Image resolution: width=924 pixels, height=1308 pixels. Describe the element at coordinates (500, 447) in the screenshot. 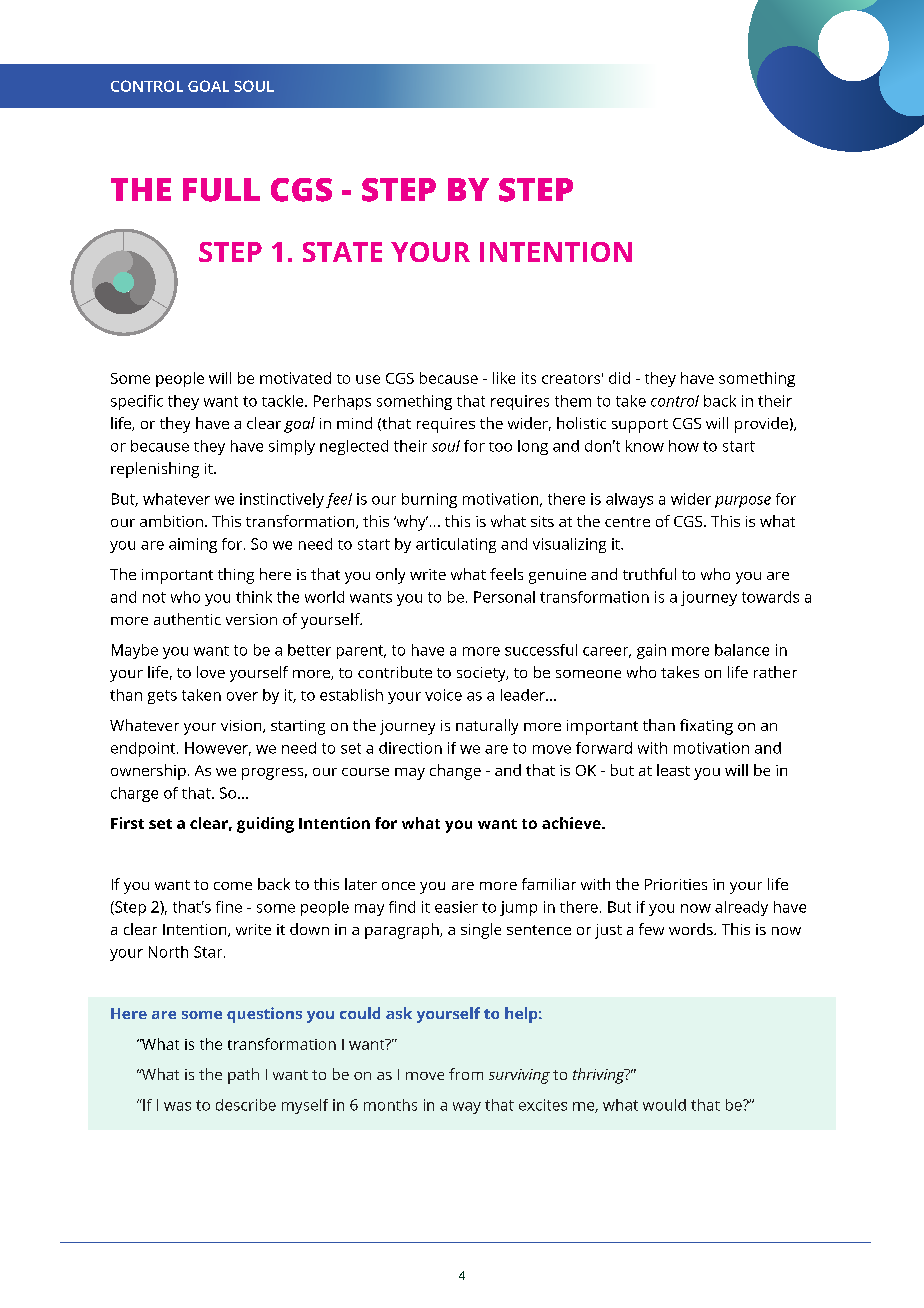

I see `too` at that location.
